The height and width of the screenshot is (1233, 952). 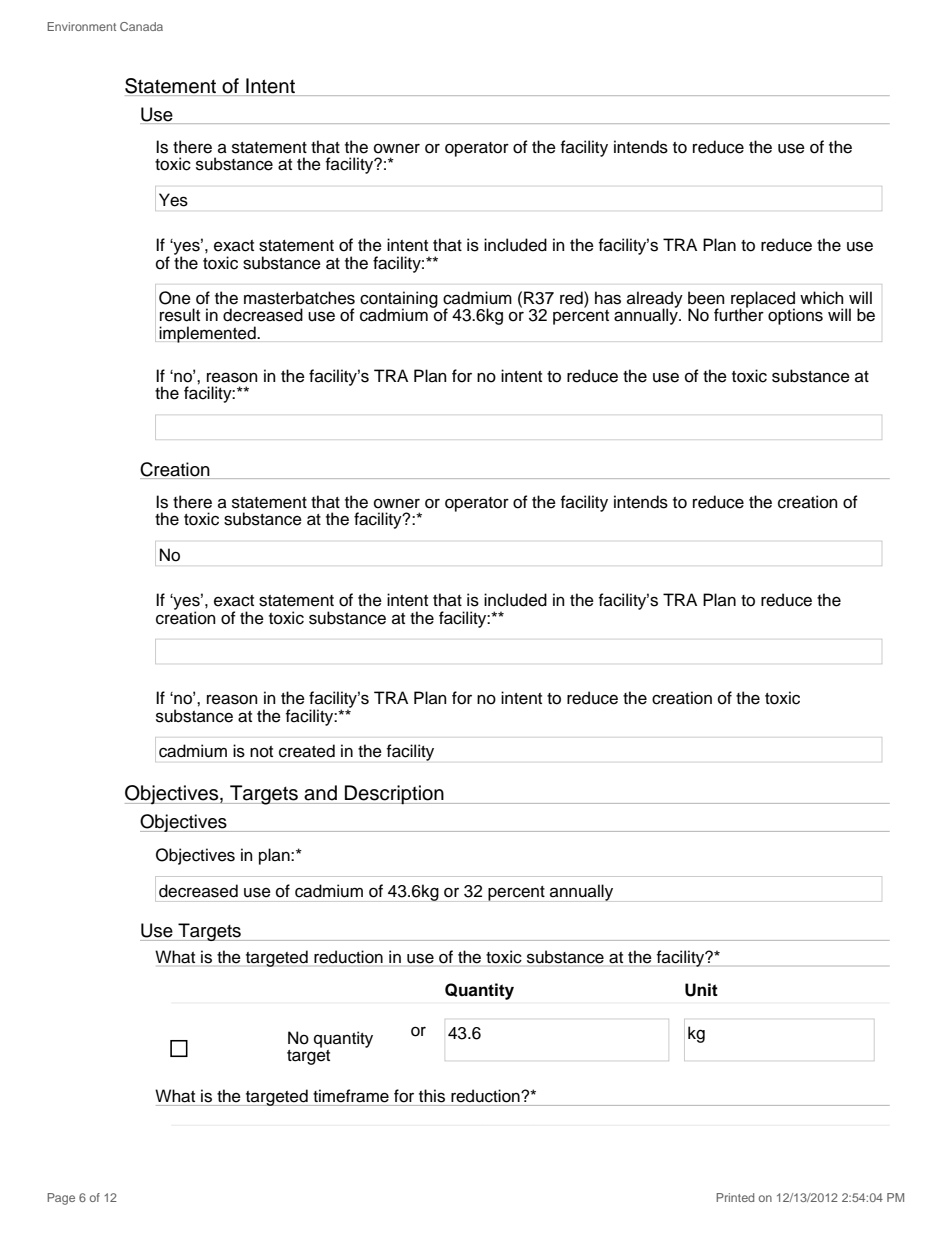 I want to click on Unit, so click(x=701, y=990).
